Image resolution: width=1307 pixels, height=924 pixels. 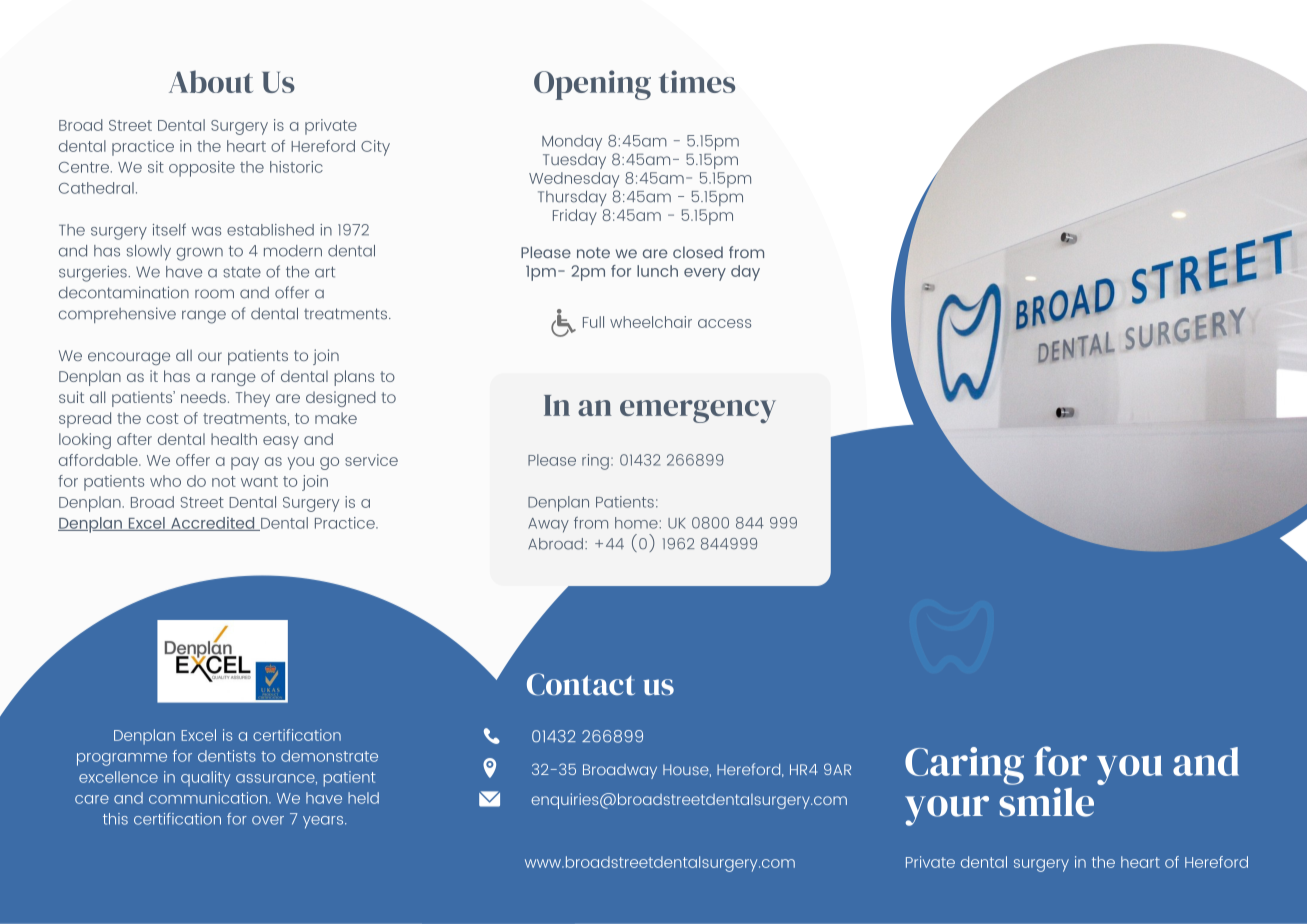 I want to click on Contact, so click(x=581, y=684).
